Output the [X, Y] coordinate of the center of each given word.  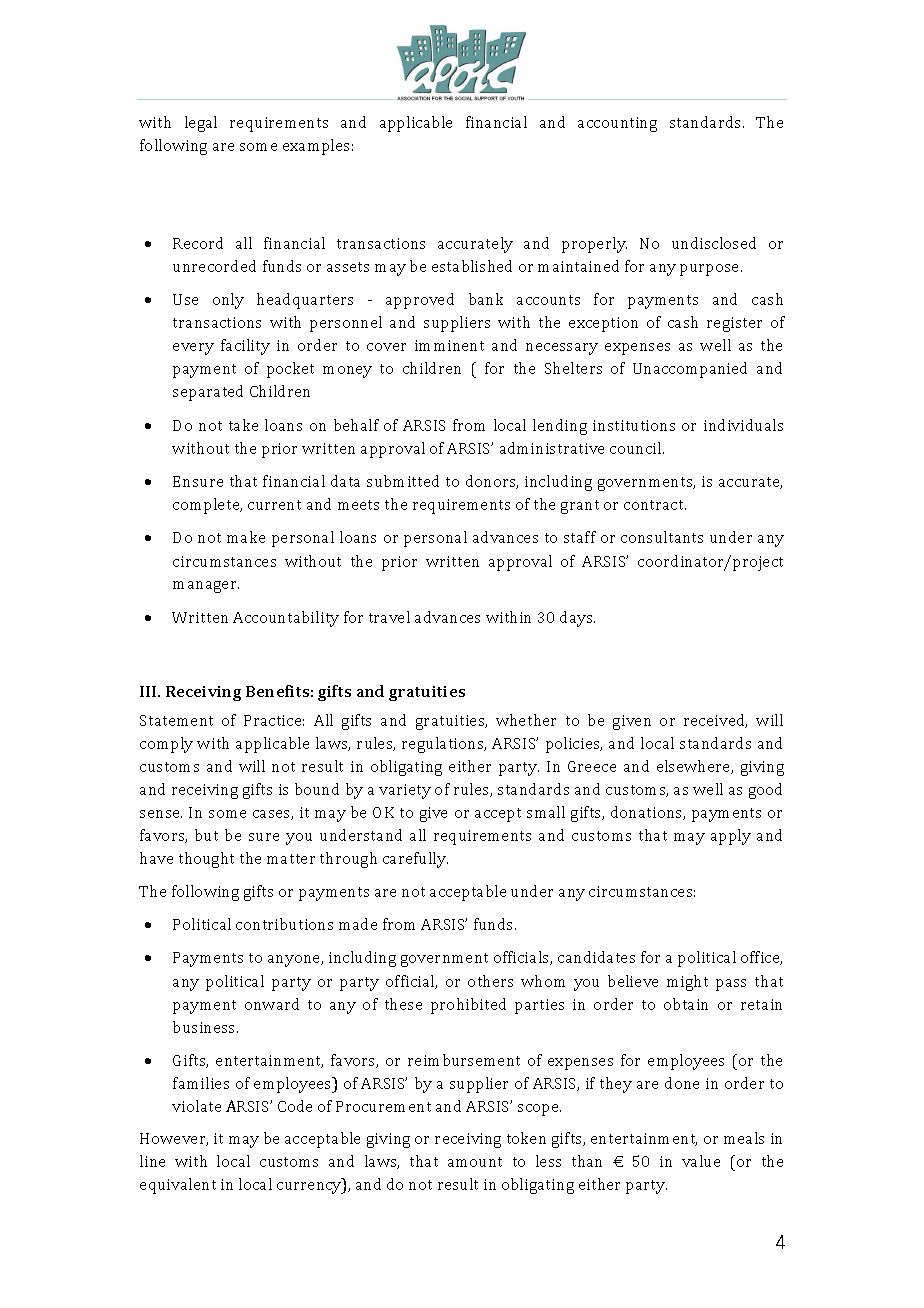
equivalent [178, 1186]
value [701, 1161]
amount [475, 1162]
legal [201, 124]
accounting [617, 124]
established [472, 266]
